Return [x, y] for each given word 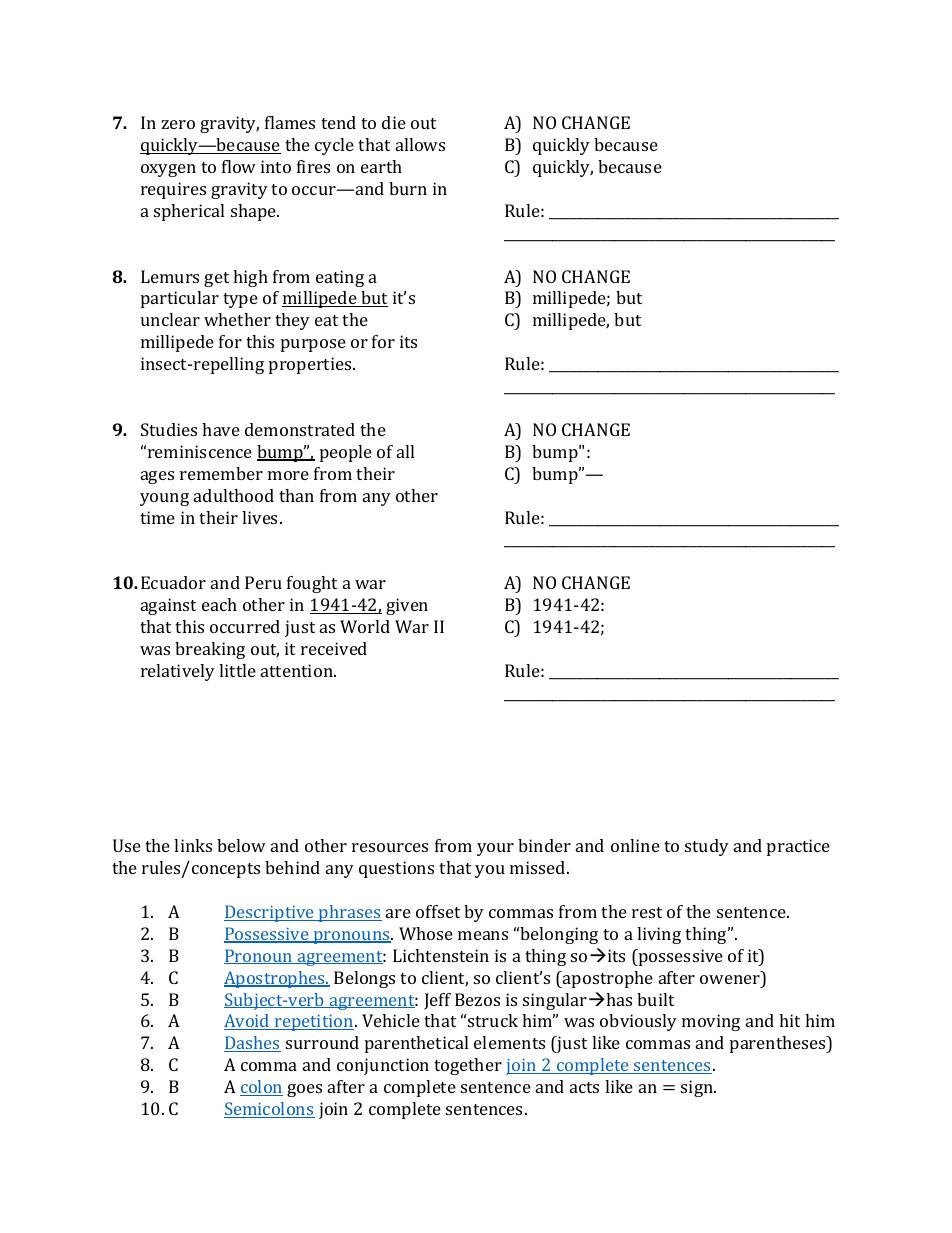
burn [408, 188]
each [219, 604]
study [707, 847]
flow [239, 166]
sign [698, 1088]
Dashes [252, 1044]
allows [420, 144]
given [407, 606]
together [468, 1066]
